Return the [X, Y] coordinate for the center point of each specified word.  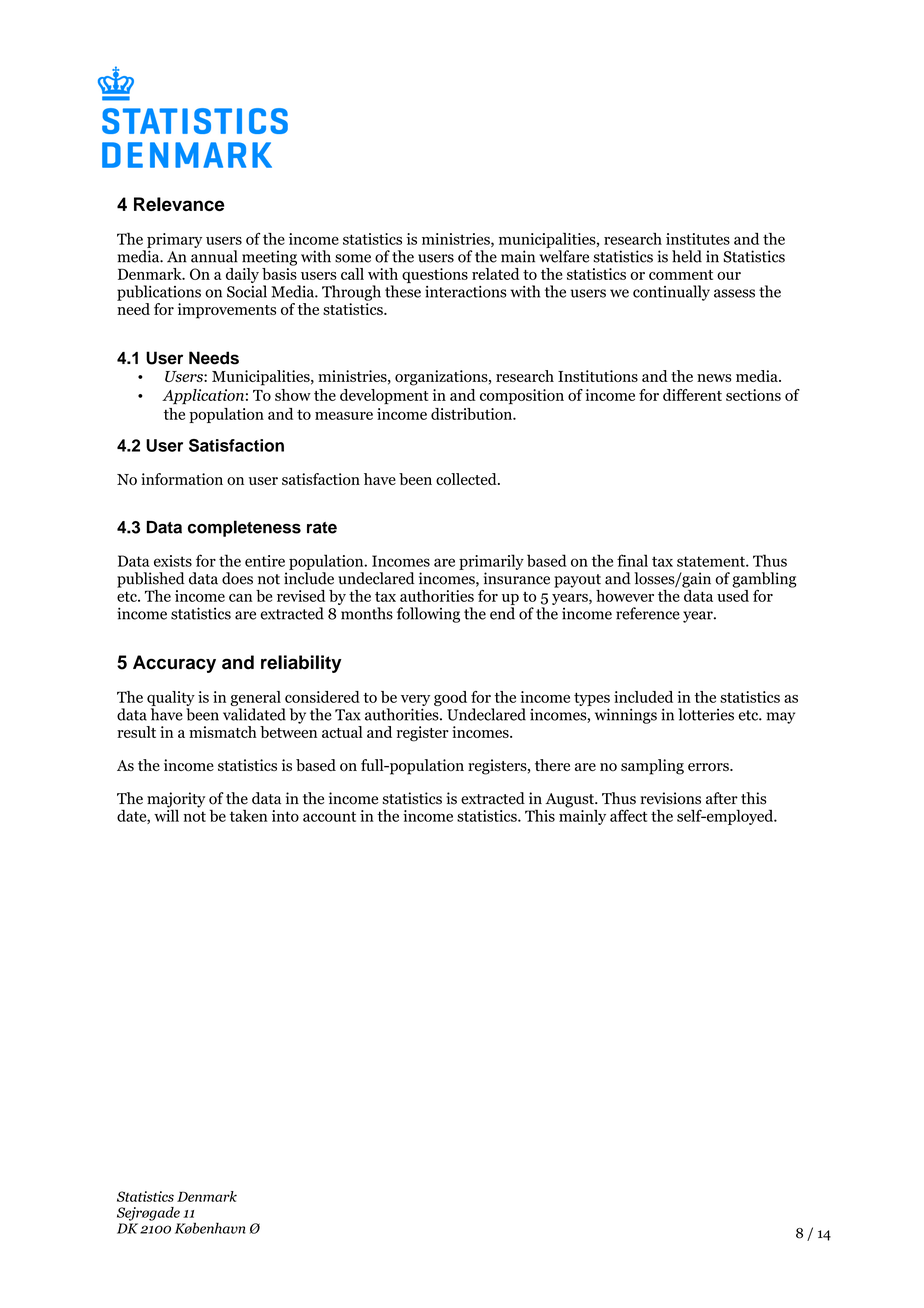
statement [712, 561]
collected [467, 479]
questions [435, 275]
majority [176, 801]
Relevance [179, 204]
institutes [698, 239]
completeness [244, 528]
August [571, 800]
